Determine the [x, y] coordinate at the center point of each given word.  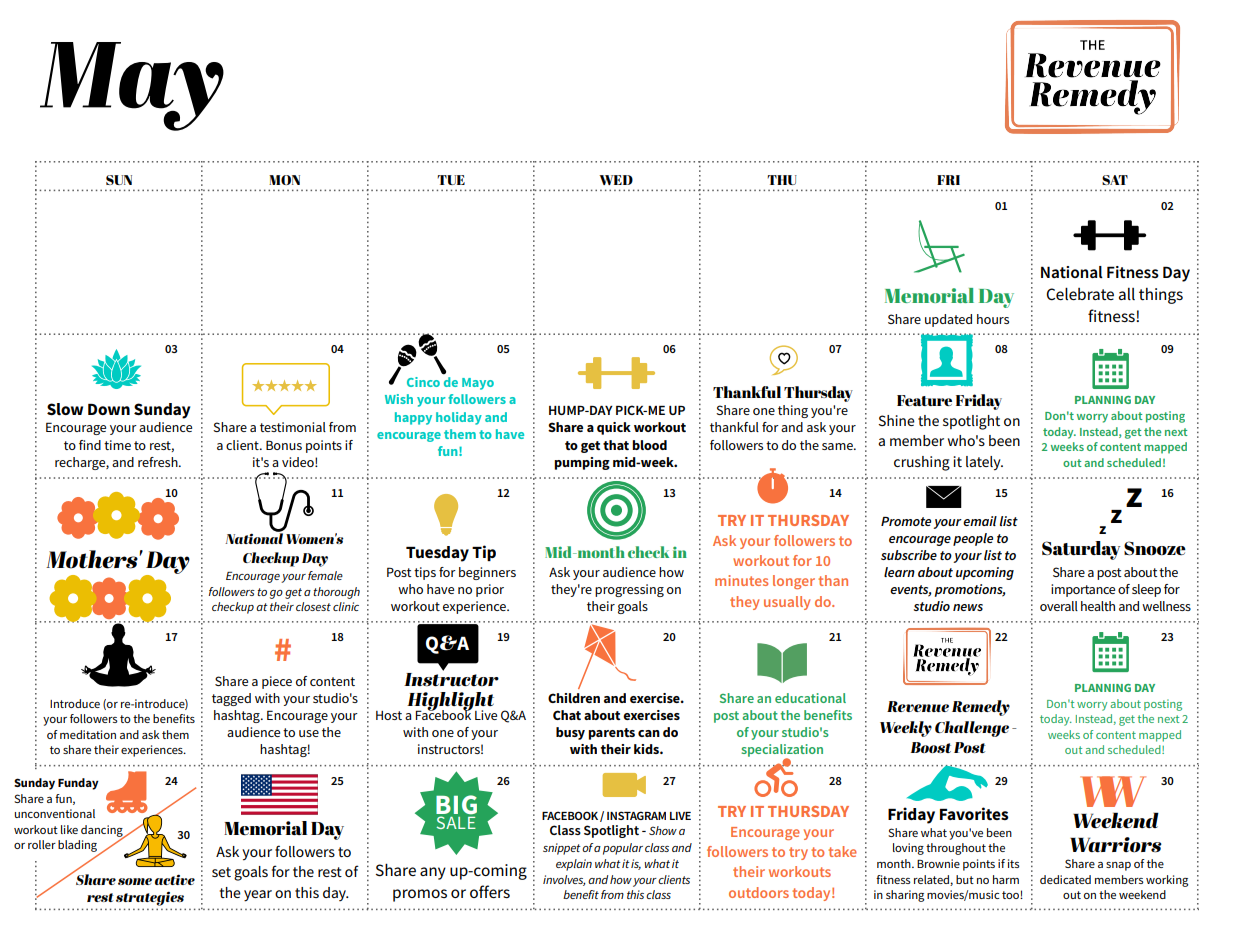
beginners [487, 573]
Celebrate [1080, 294]
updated [948, 320]
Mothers [93, 559]
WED [616, 180]
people [973, 539]
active [175, 879]
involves [564, 880]
